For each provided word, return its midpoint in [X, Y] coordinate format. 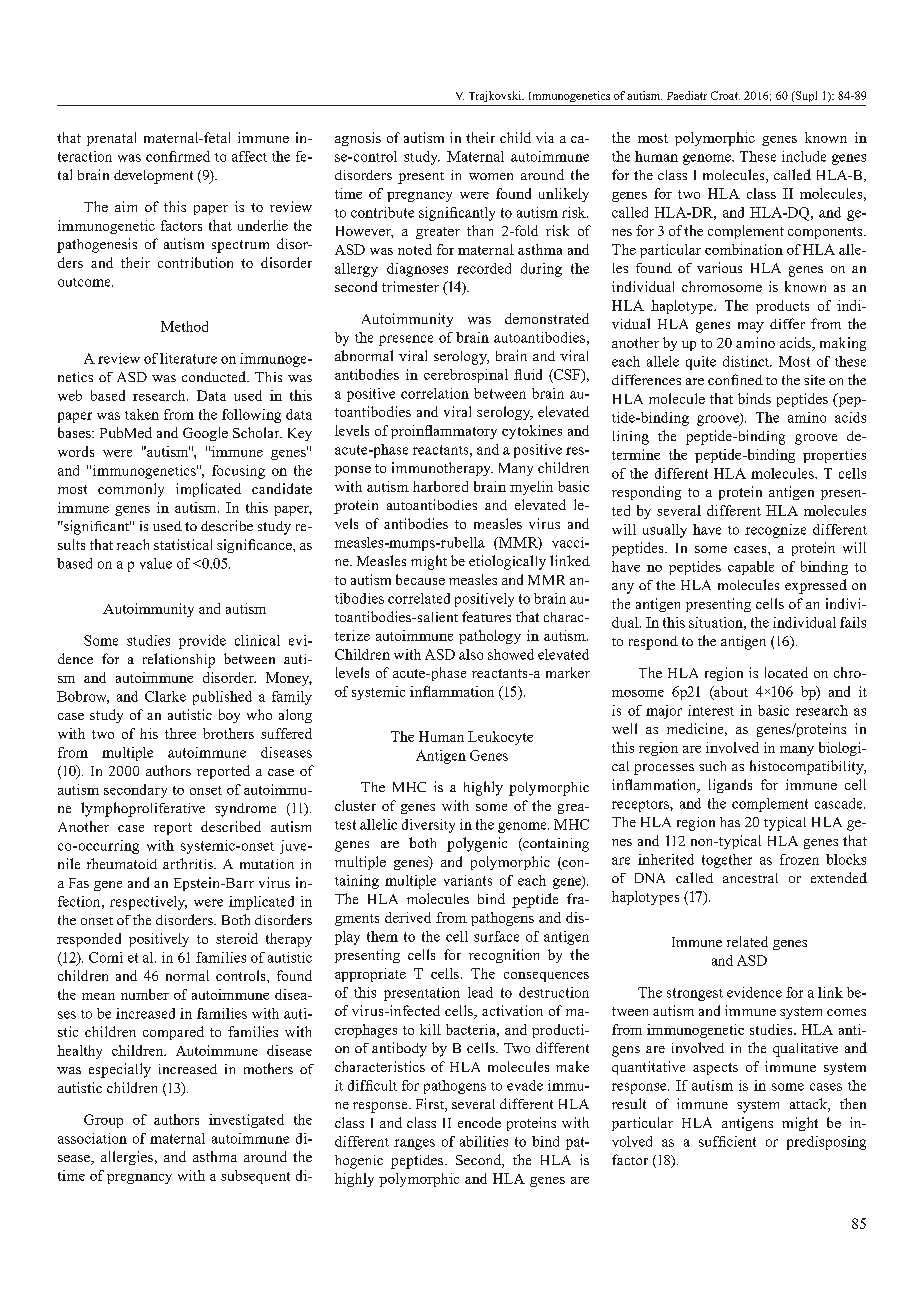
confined [735, 379]
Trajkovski [496, 96]
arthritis [189, 863]
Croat [725, 95]
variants [468, 880]
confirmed [178, 156]
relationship [179, 660]
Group [103, 1121]
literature [188, 358]
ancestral [750, 878]
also [471, 654]
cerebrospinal [466, 376]
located [786, 672]
